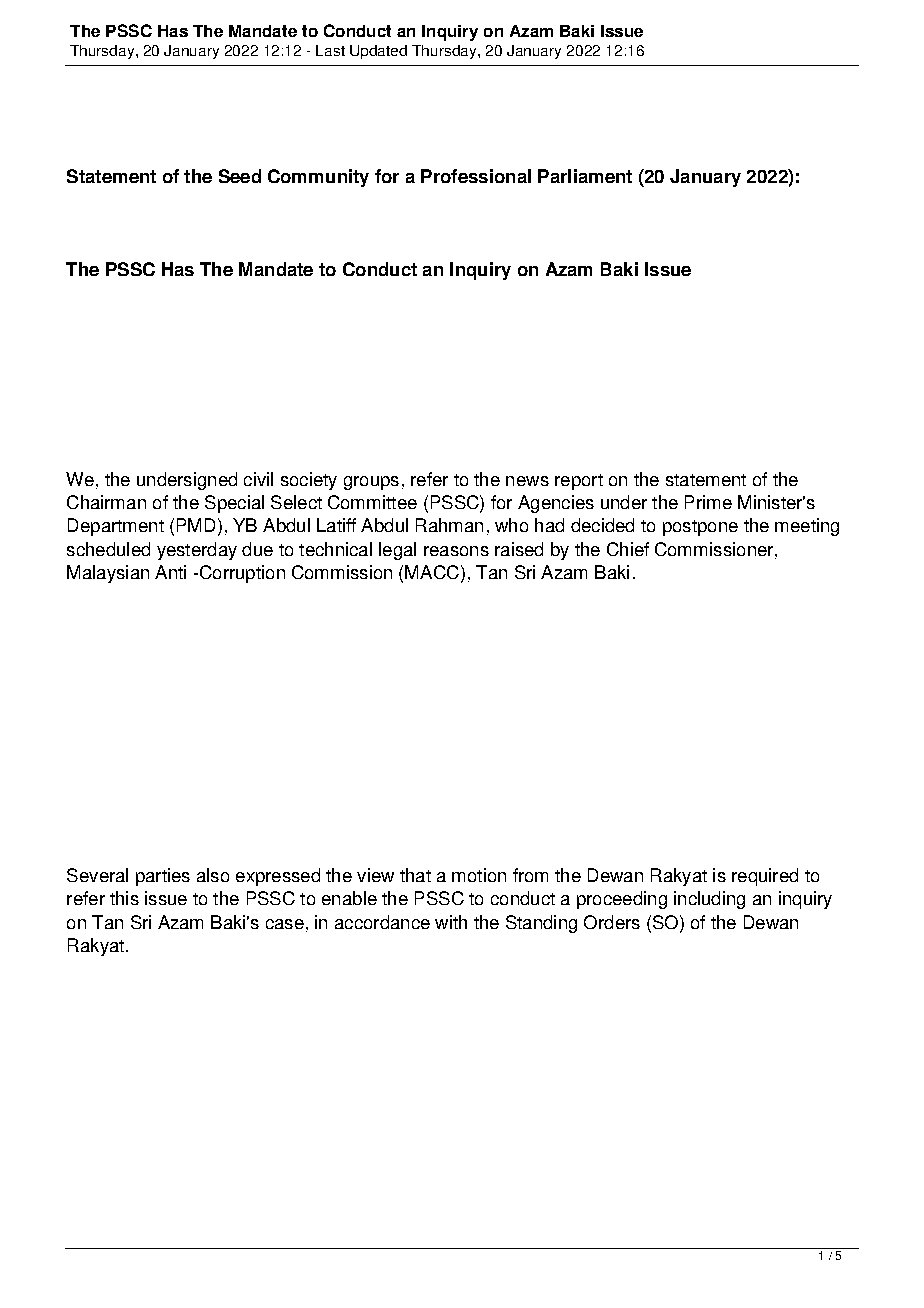 The width and height of the page is (924, 1308). What do you see at coordinates (378, 52) in the page?
I see `Updated` at bounding box center [378, 52].
